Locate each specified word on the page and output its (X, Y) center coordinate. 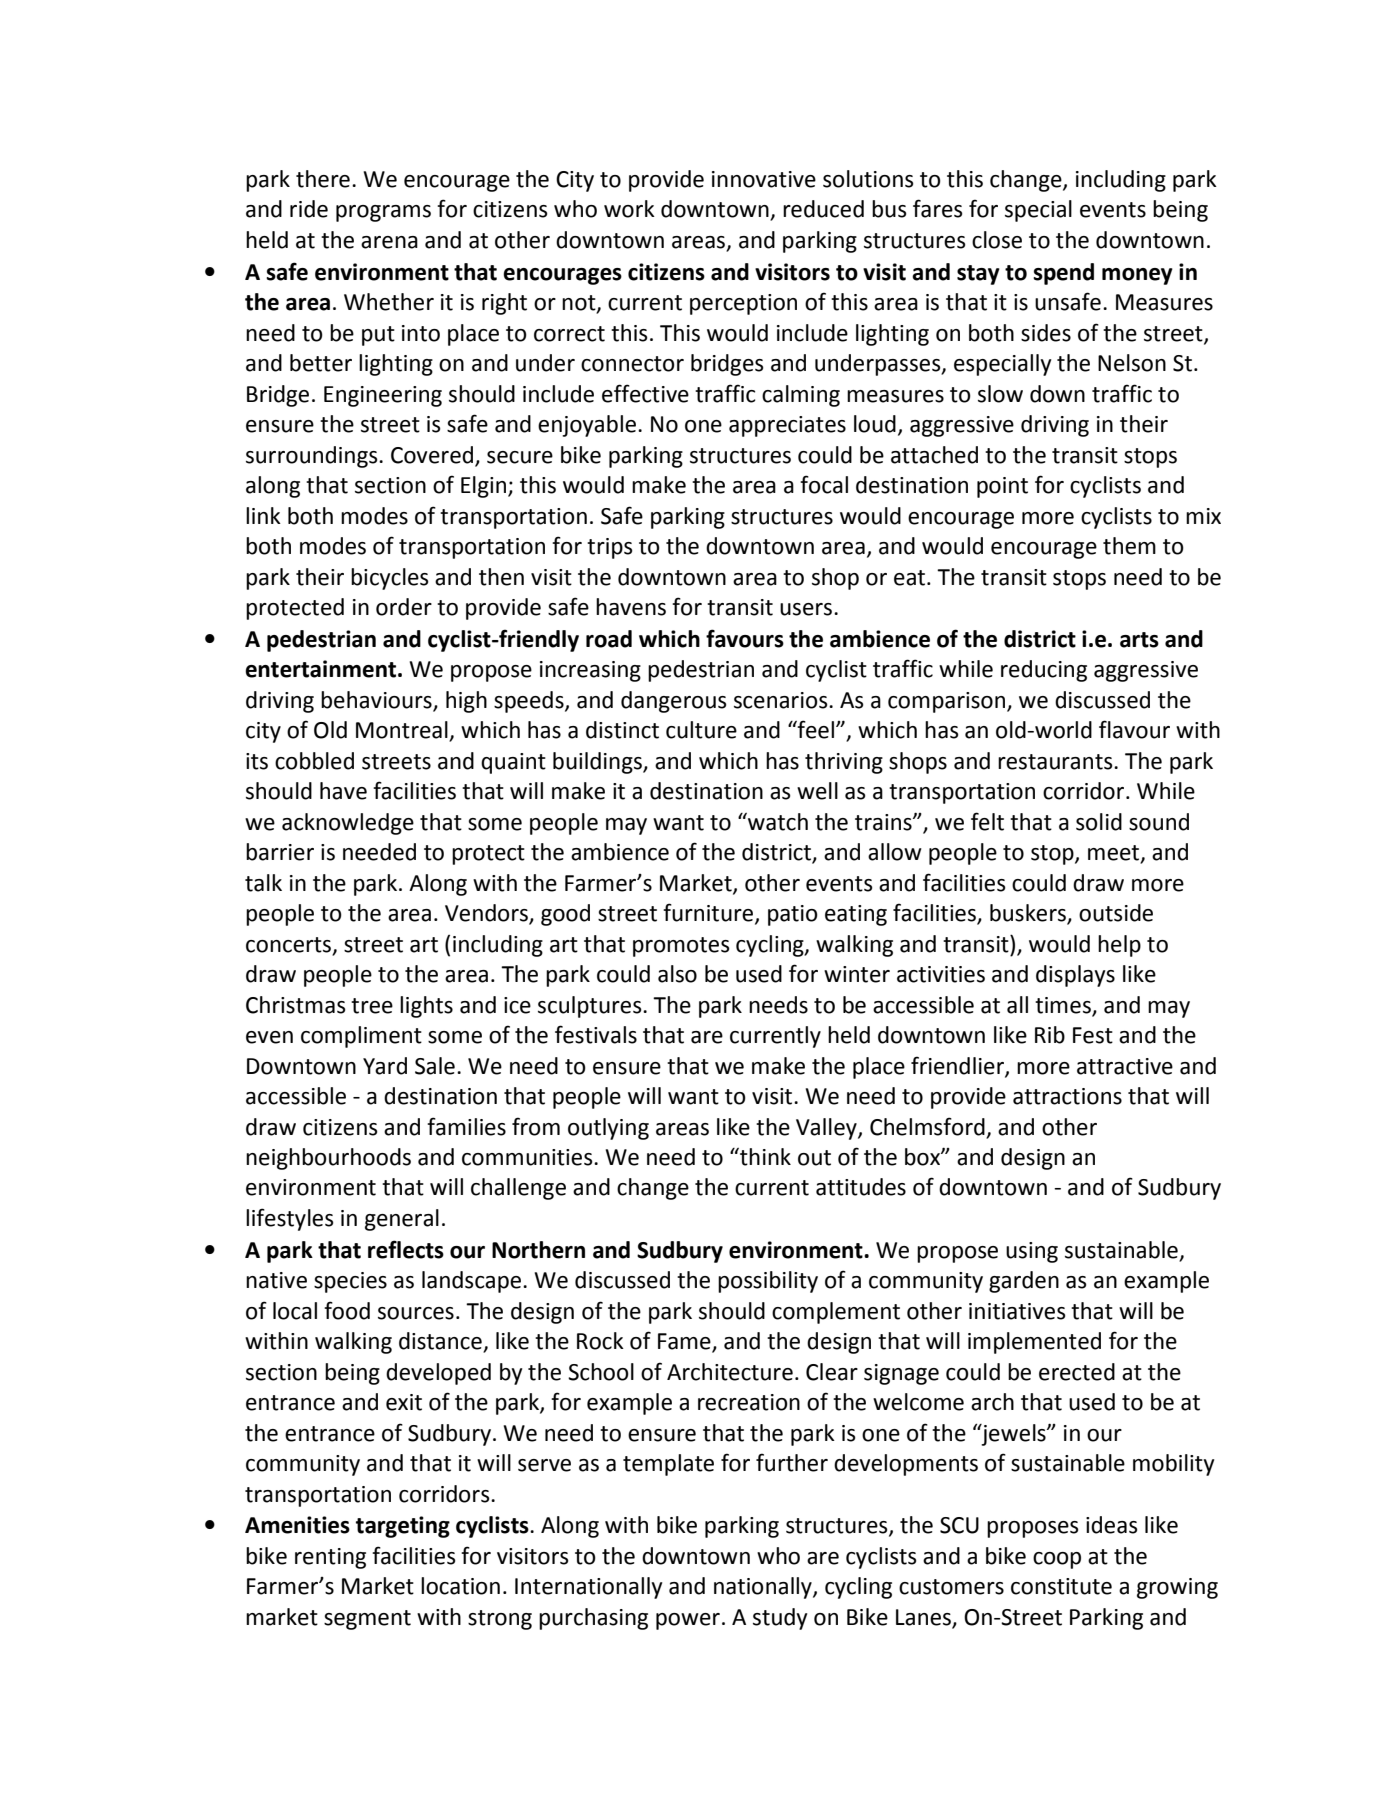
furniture (709, 913)
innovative (764, 179)
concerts (288, 945)
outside (1116, 913)
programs (383, 213)
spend (1063, 274)
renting (330, 1558)
